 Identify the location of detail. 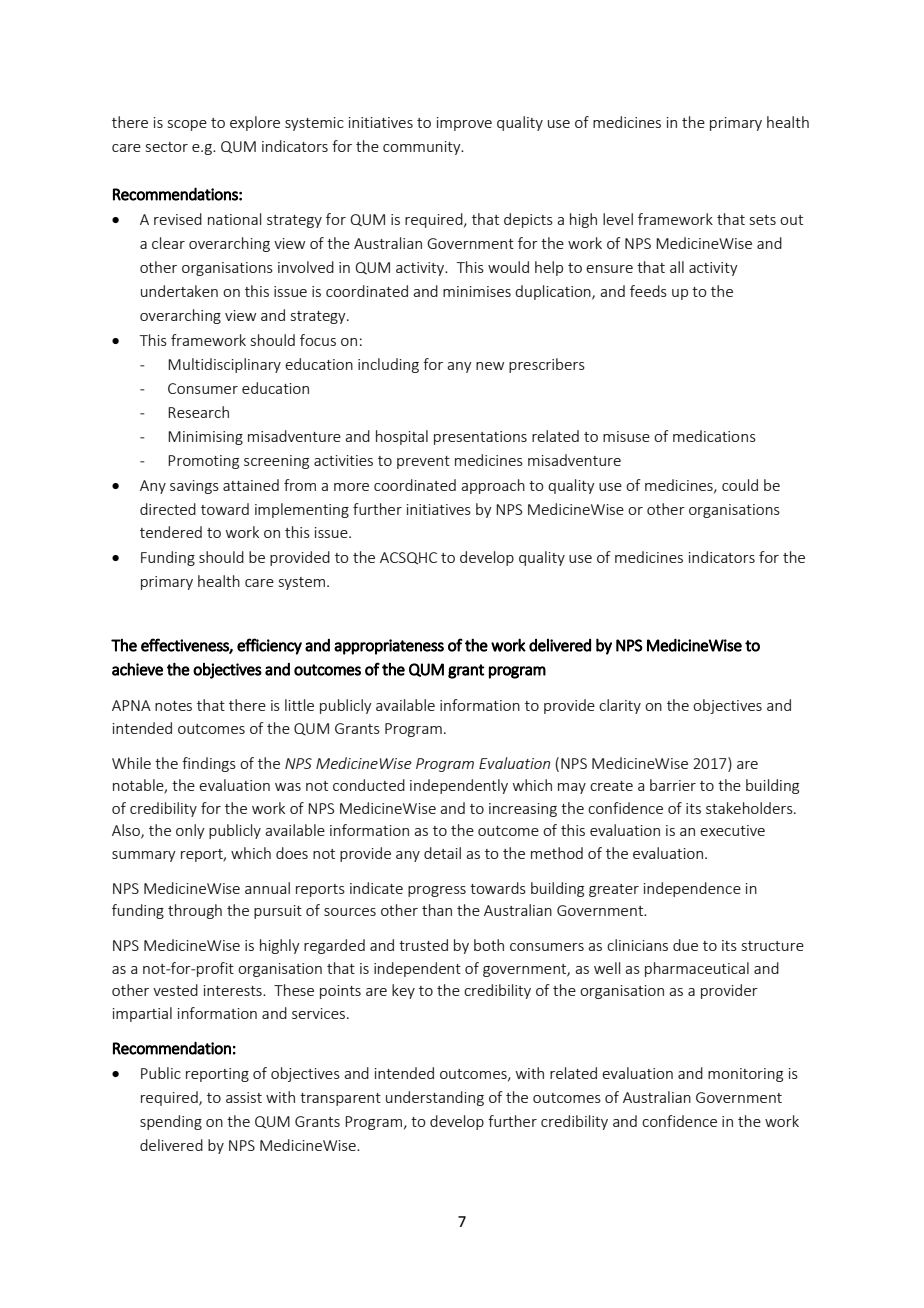
(442, 853).
